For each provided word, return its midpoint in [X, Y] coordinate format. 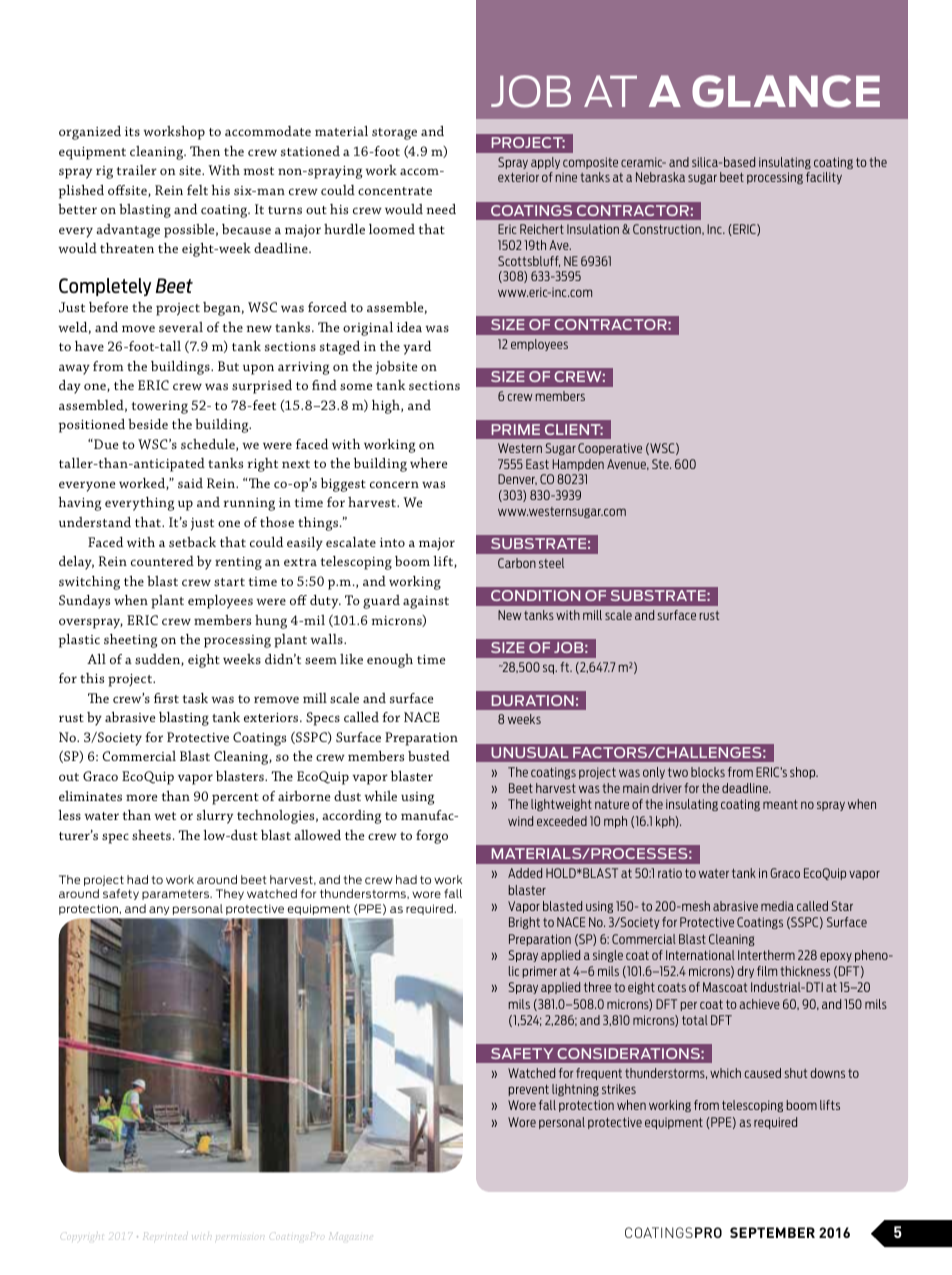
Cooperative [610, 449]
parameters [177, 895]
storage [394, 134]
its [132, 131]
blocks [708, 772]
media [777, 906]
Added [525, 873]
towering [160, 407]
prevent [528, 1090]
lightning [575, 1090]
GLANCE [786, 91]
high [387, 407]
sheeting [130, 641]
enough [390, 661]
